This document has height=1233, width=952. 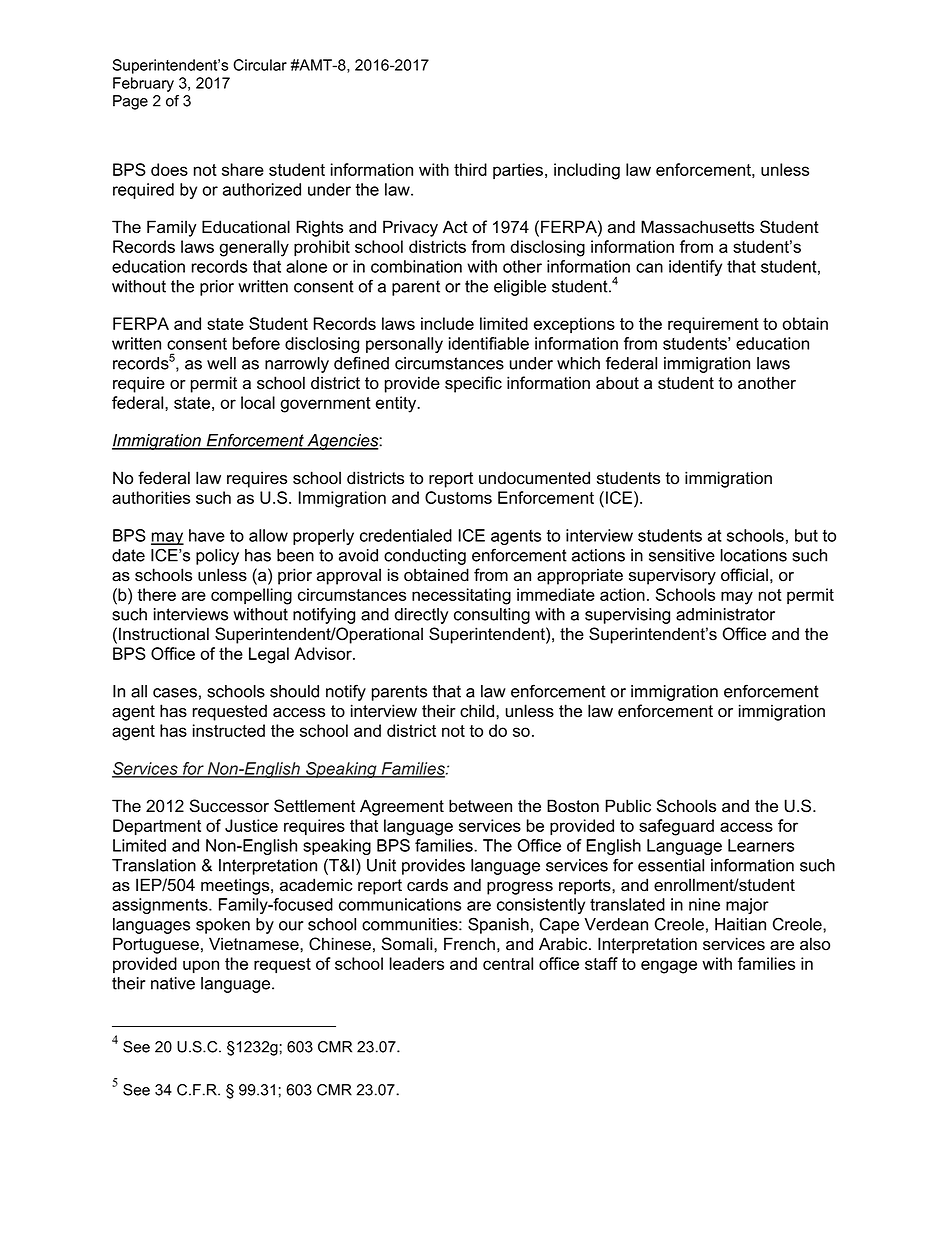 I want to click on have, so click(x=207, y=535).
